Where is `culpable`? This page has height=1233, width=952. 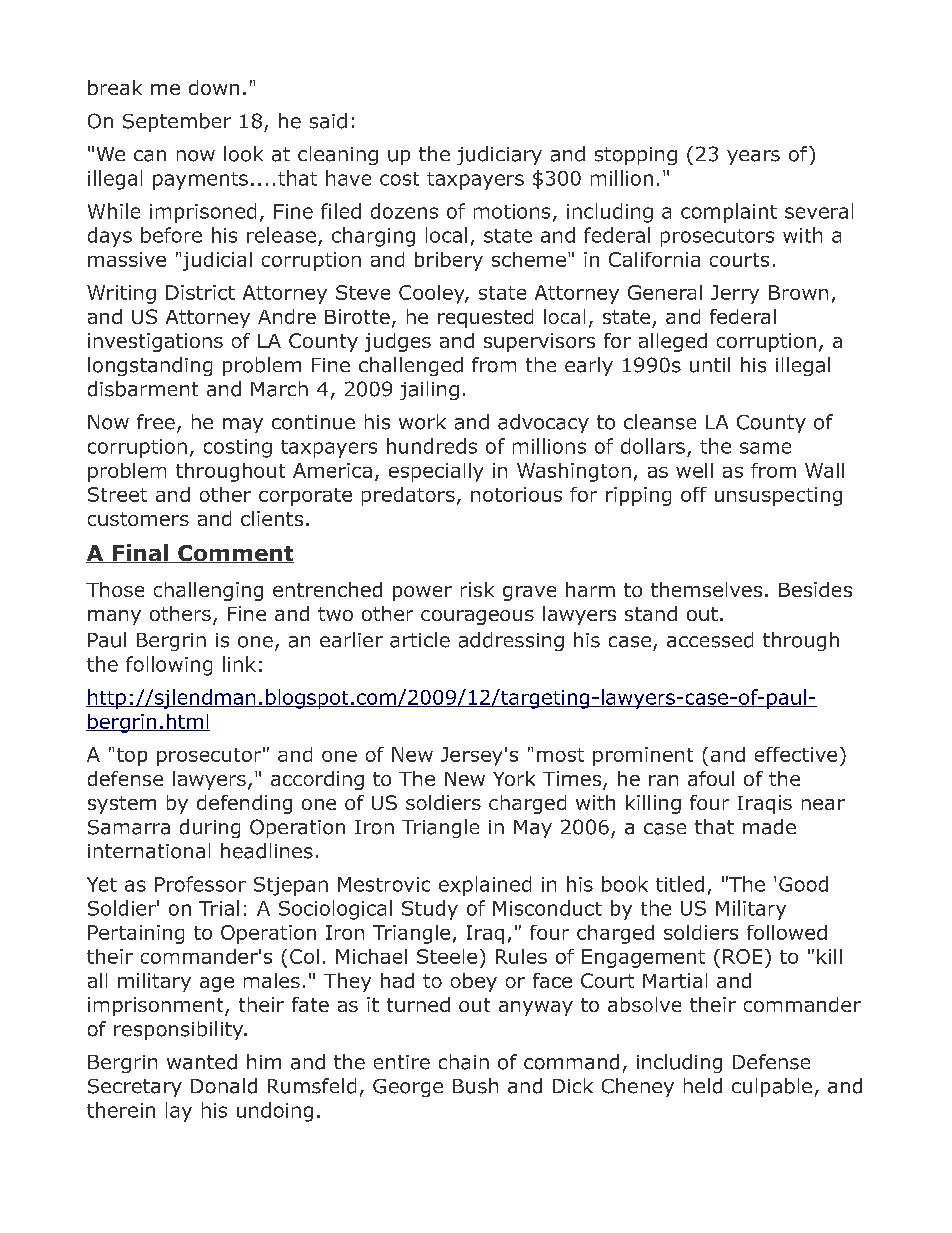 culpable is located at coordinates (772, 1087).
